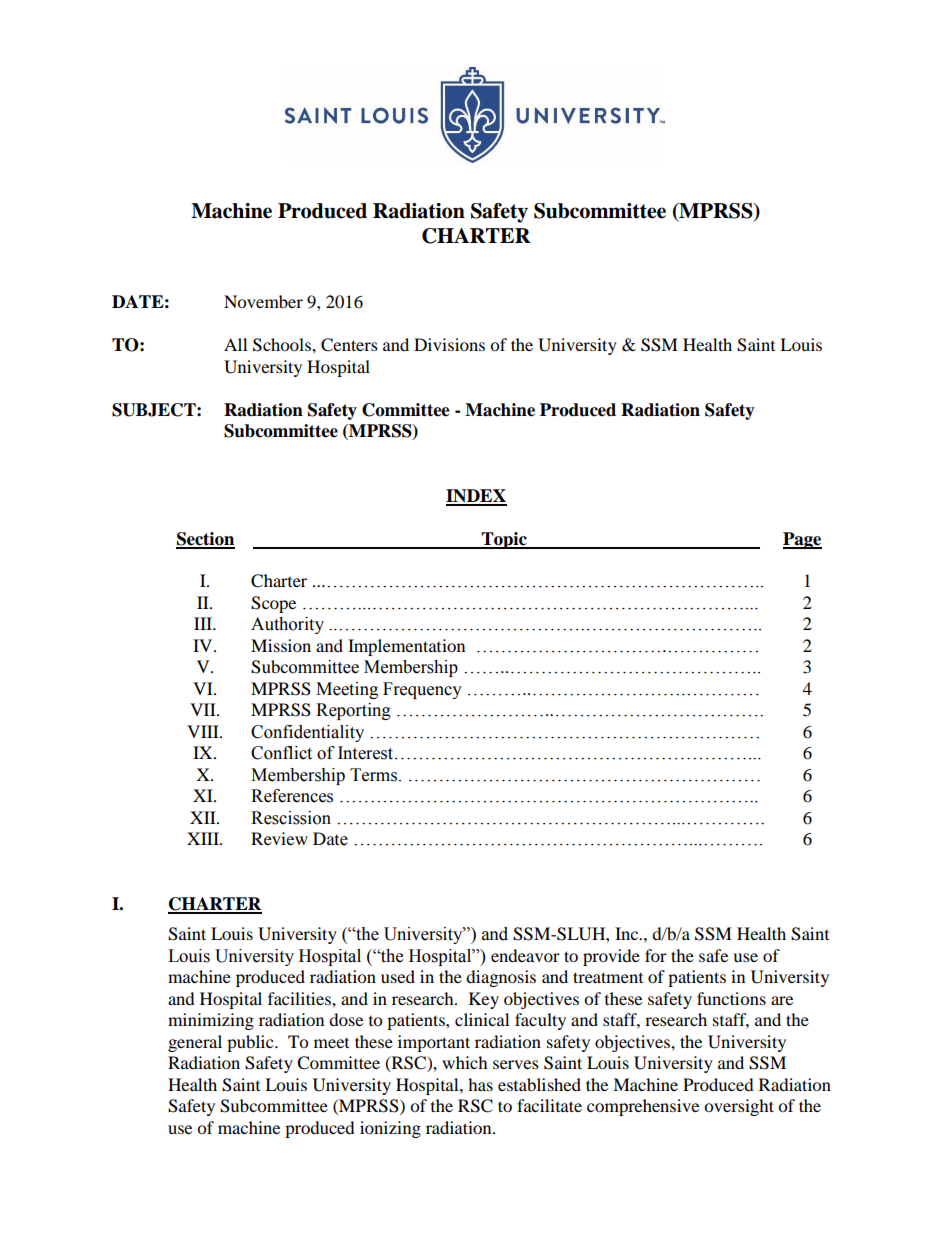 Image resolution: width=952 pixels, height=1233 pixels. I want to click on Terms, so click(375, 775).
